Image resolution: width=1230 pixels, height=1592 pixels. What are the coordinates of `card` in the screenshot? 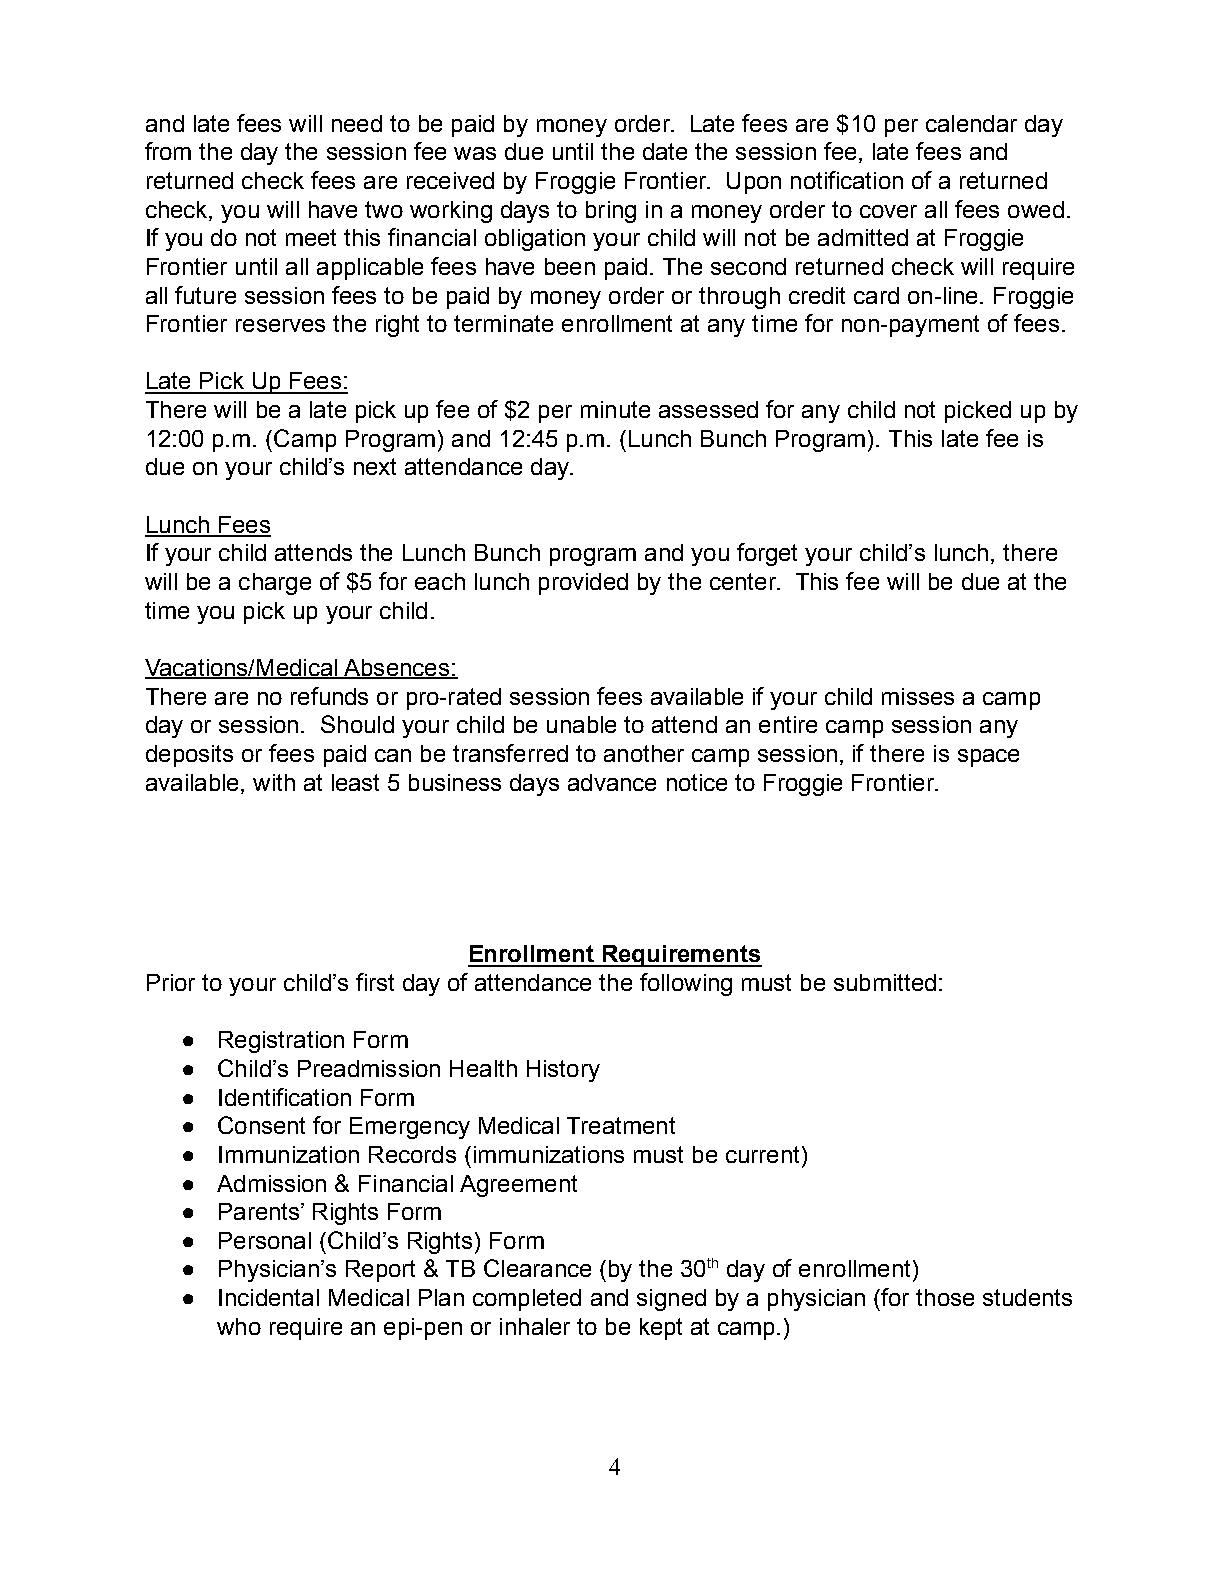 It's located at (876, 295).
